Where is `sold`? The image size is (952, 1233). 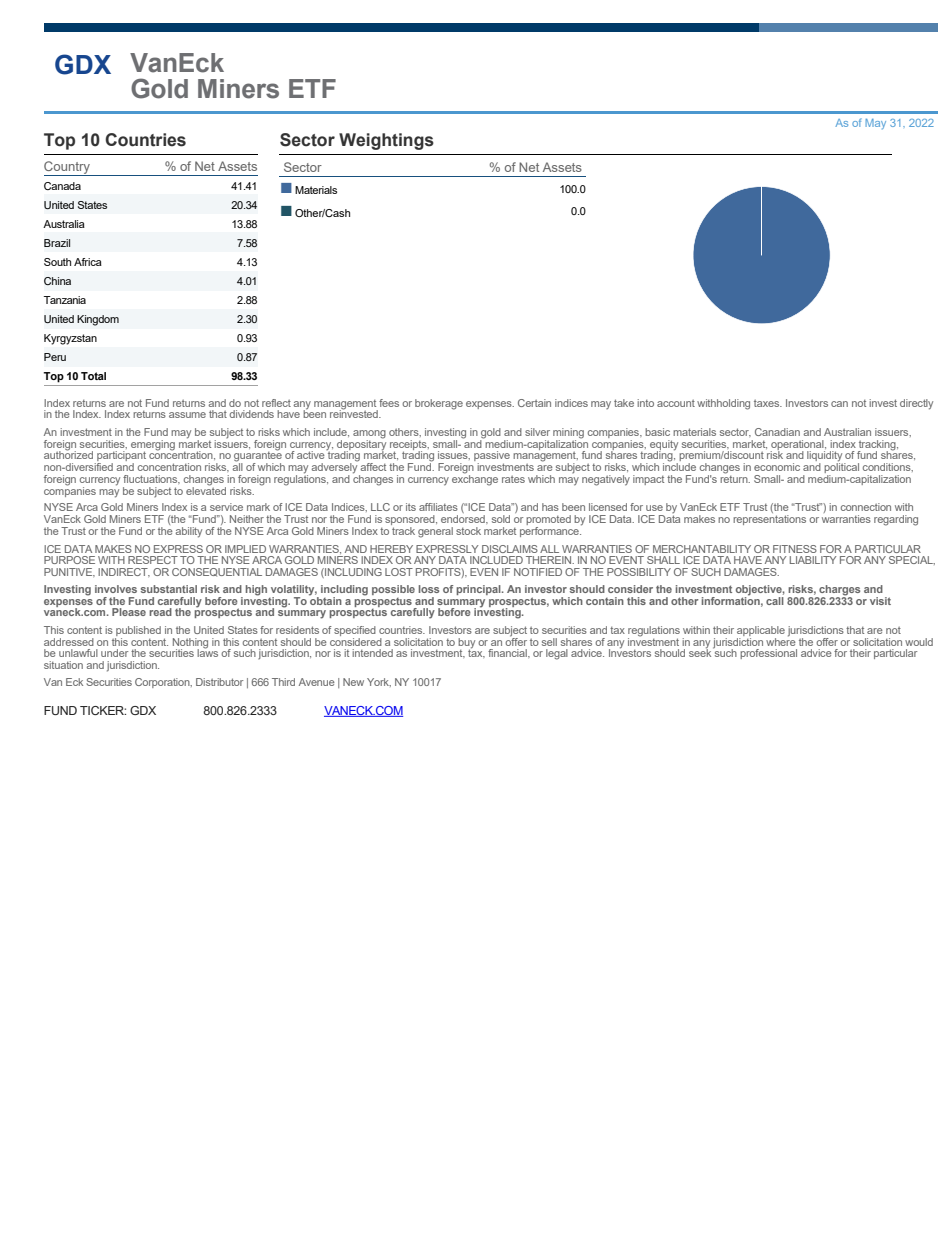
sold is located at coordinates (501, 519).
